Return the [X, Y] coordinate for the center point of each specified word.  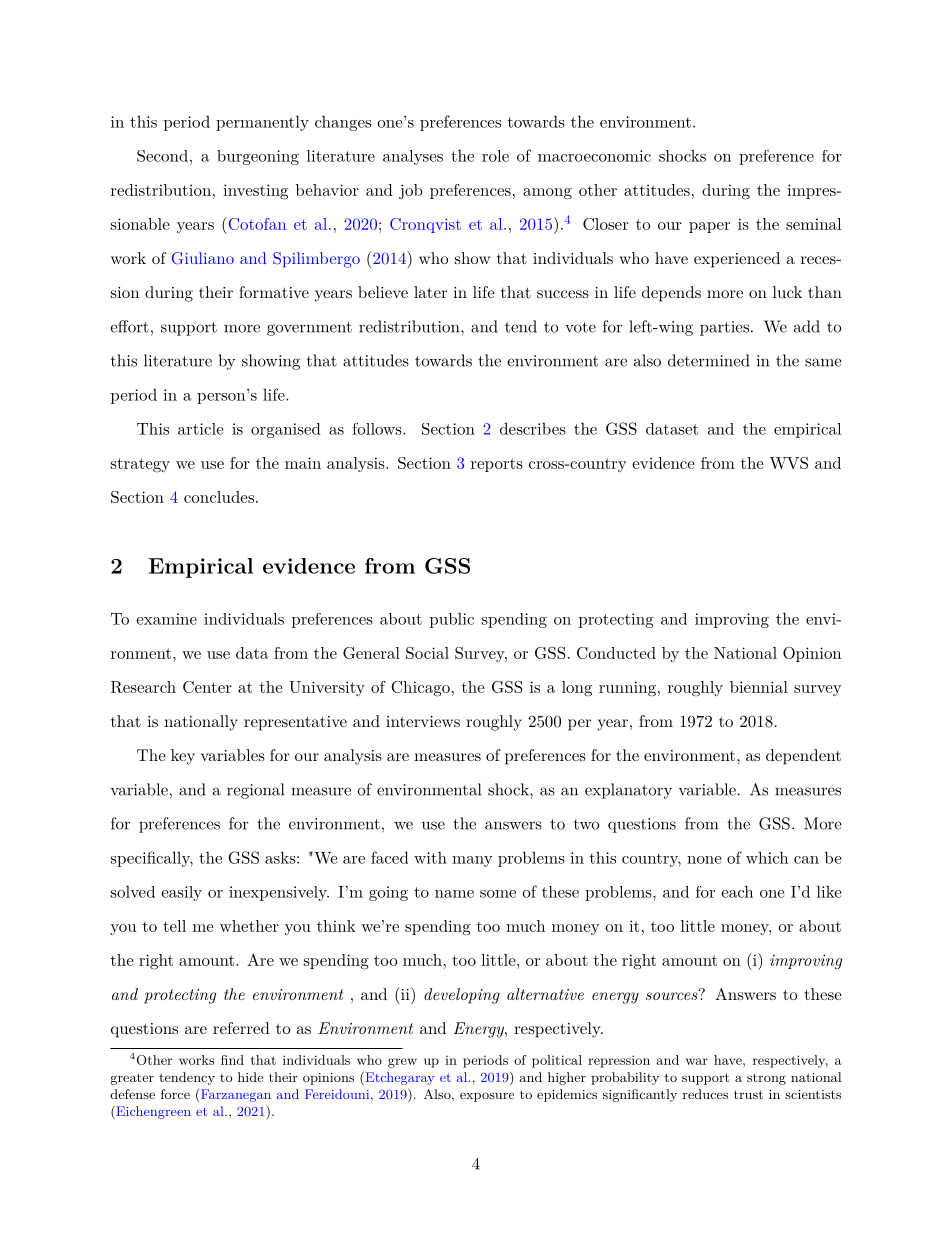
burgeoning [258, 157]
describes [533, 428]
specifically [152, 859]
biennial [759, 687]
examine [166, 619]
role [495, 156]
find [232, 1060]
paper [709, 227]
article [200, 429]
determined [709, 360]
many [472, 861]
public [452, 620]
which [767, 857]
